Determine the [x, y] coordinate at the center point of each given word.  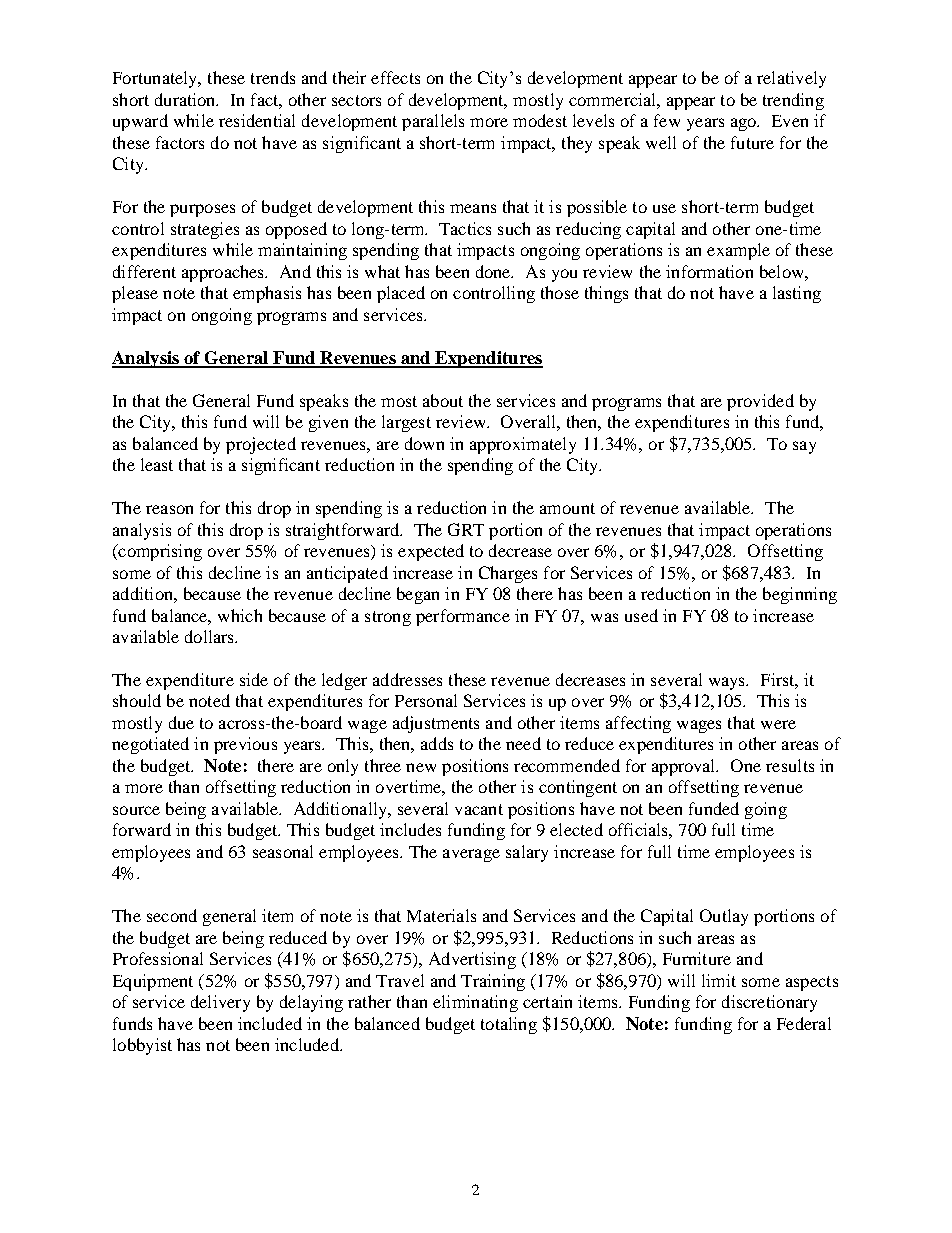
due [181, 722]
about [443, 400]
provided [760, 402]
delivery [220, 1003]
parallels [433, 122]
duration [186, 99]
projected [261, 445]
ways [728, 683]
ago [745, 124]
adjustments [436, 724]
